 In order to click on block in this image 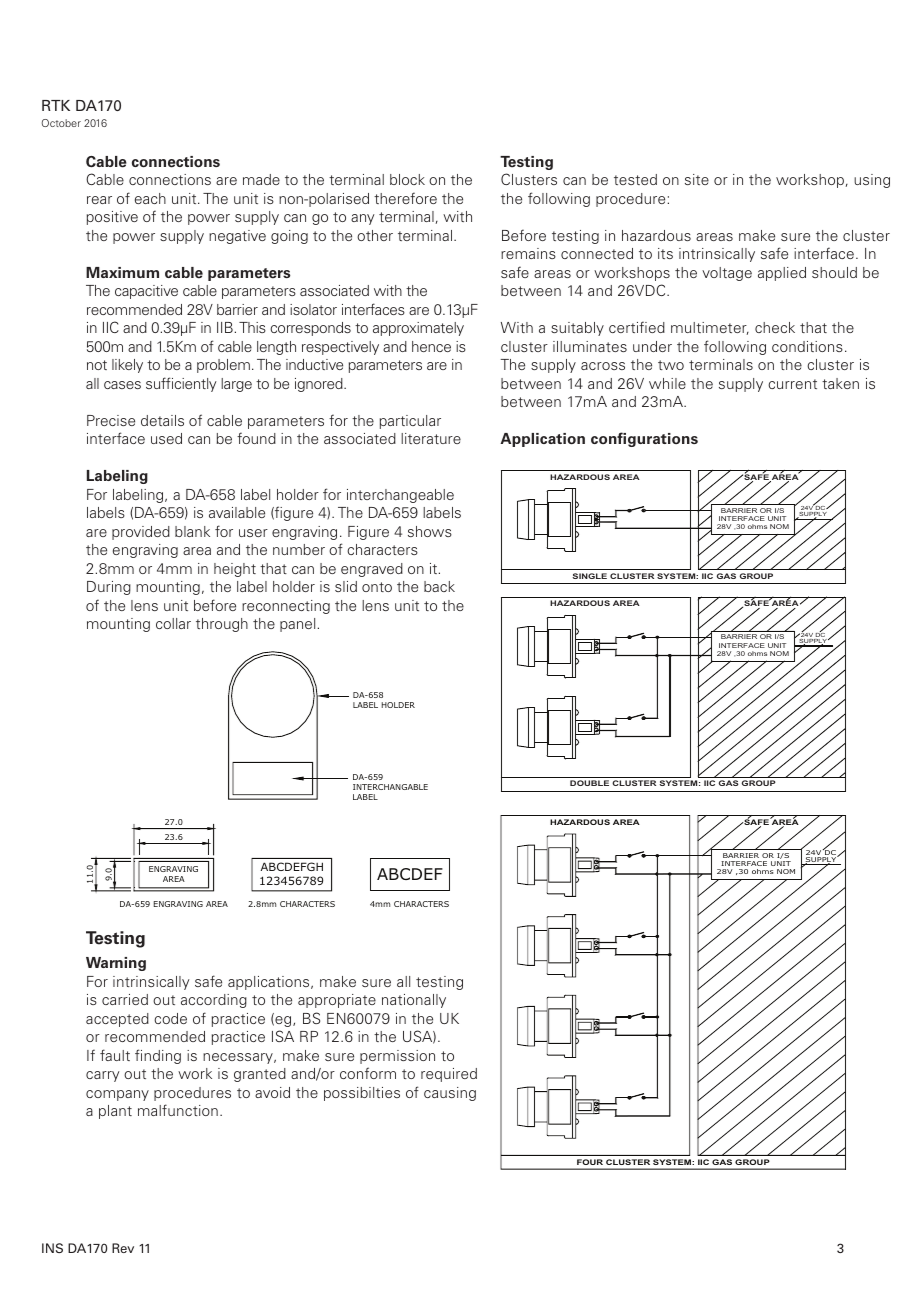, I will do `click(407, 179)`.
